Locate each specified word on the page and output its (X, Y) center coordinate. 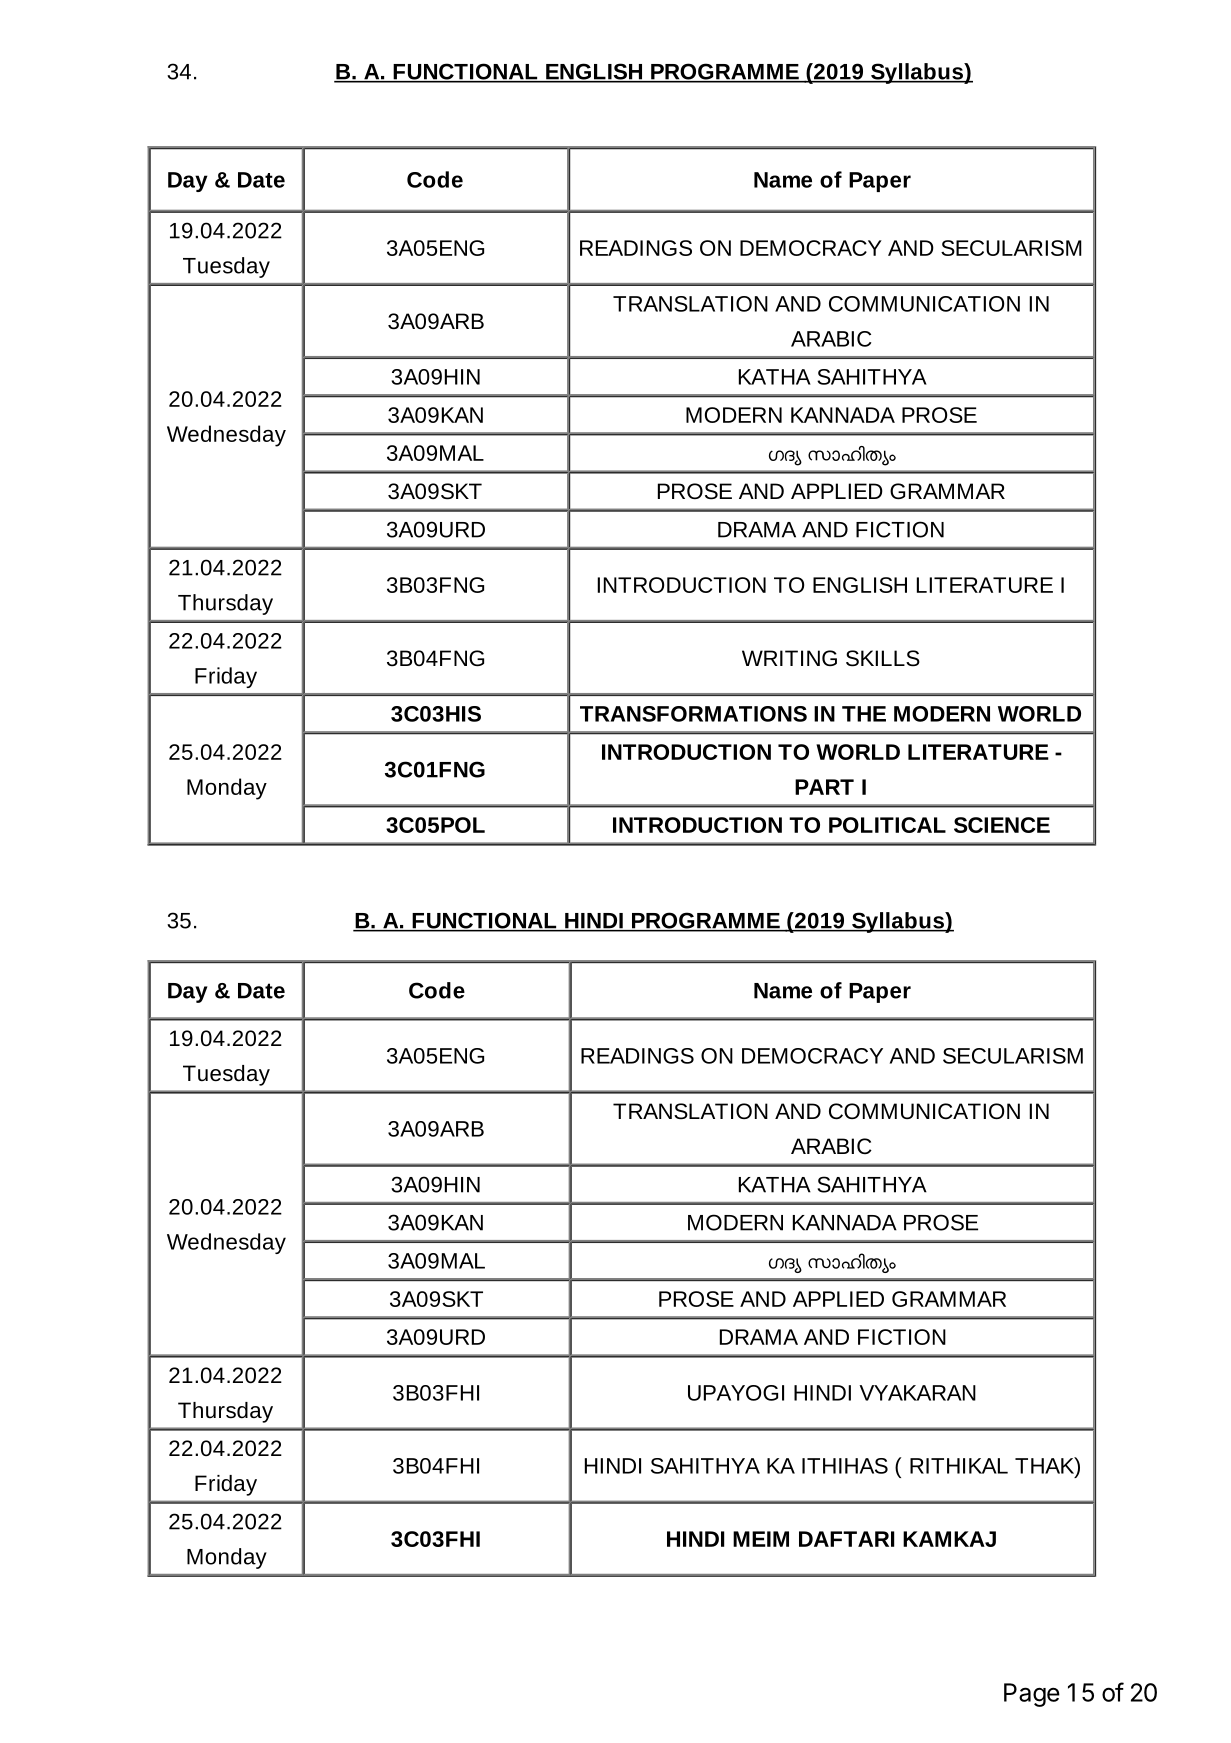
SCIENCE (1002, 825)
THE (864, 714)
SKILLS (883, 658)
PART (824, 787)
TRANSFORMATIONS (693, 714)
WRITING (789, 658)
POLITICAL (887, 825)
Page (1032, 1695)
